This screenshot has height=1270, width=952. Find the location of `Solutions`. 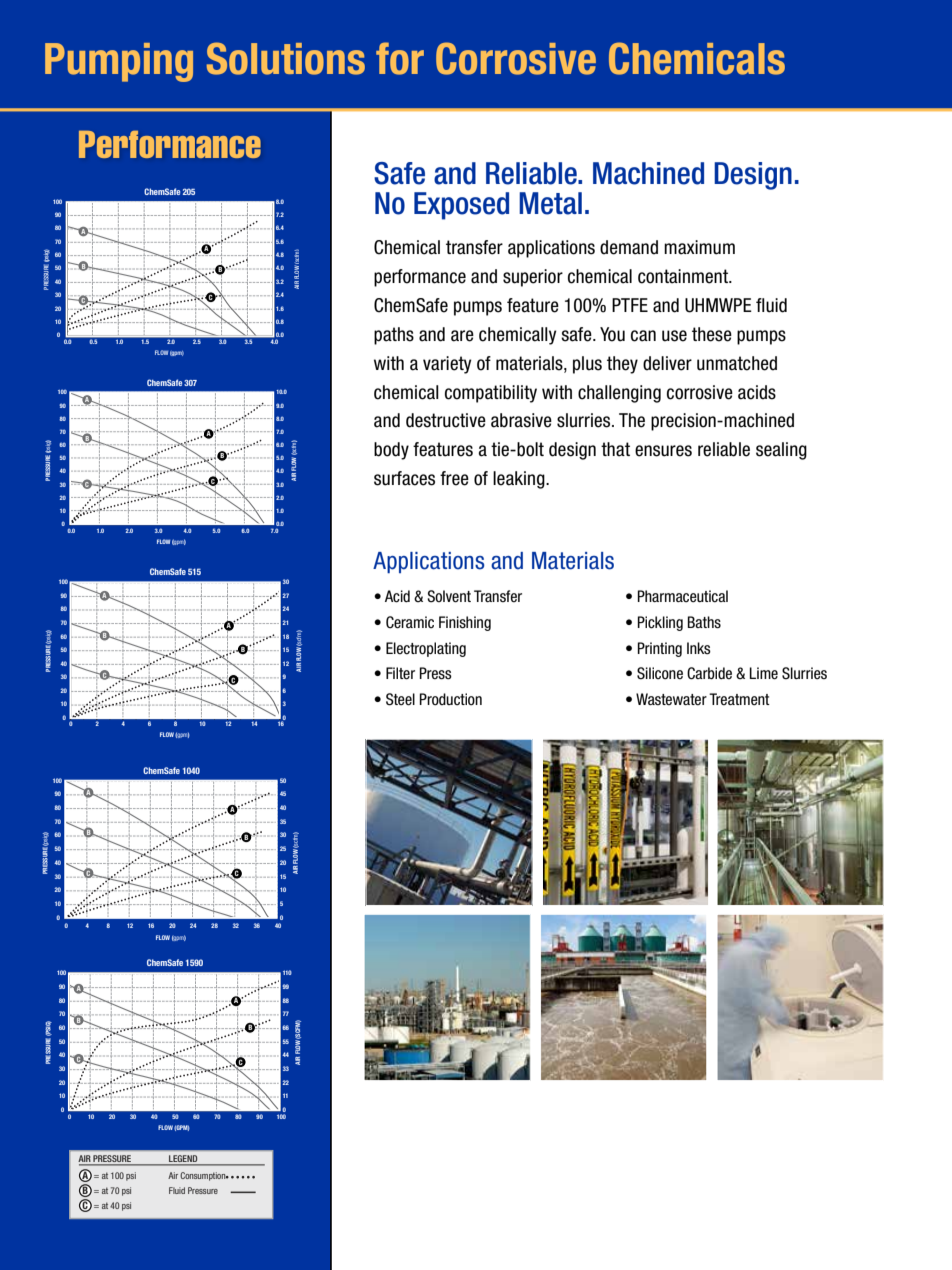

Solutions is located at coordinates (286, 58).
